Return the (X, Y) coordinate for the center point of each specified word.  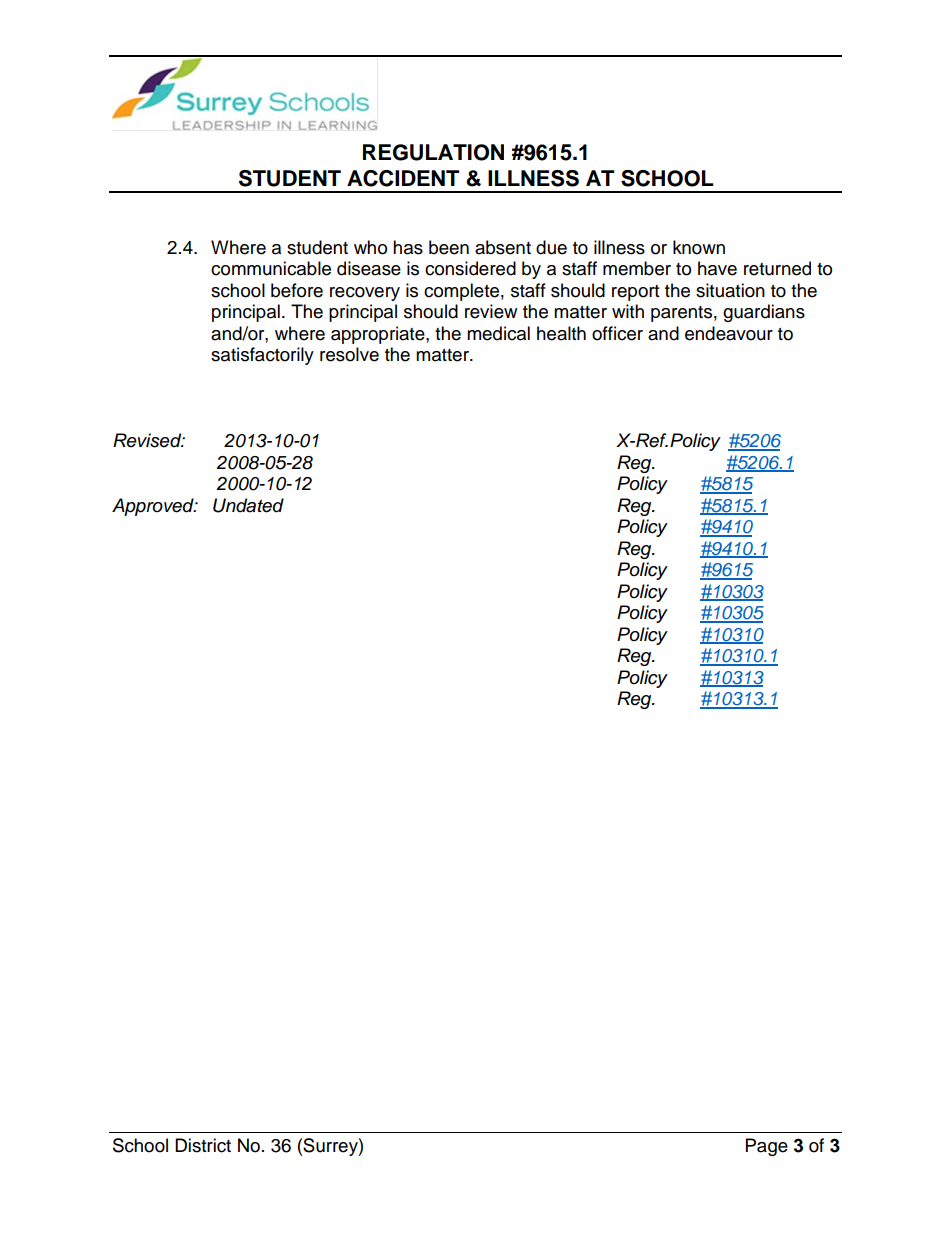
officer (617, 333)
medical (498, 333)
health (561, 333)
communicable (271, 268)
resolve (349, 354)
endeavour (729, 333)
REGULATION (433, 152)
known (699, 247)
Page (767, 1147)
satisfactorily (262, 356)
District (203, 1145)
